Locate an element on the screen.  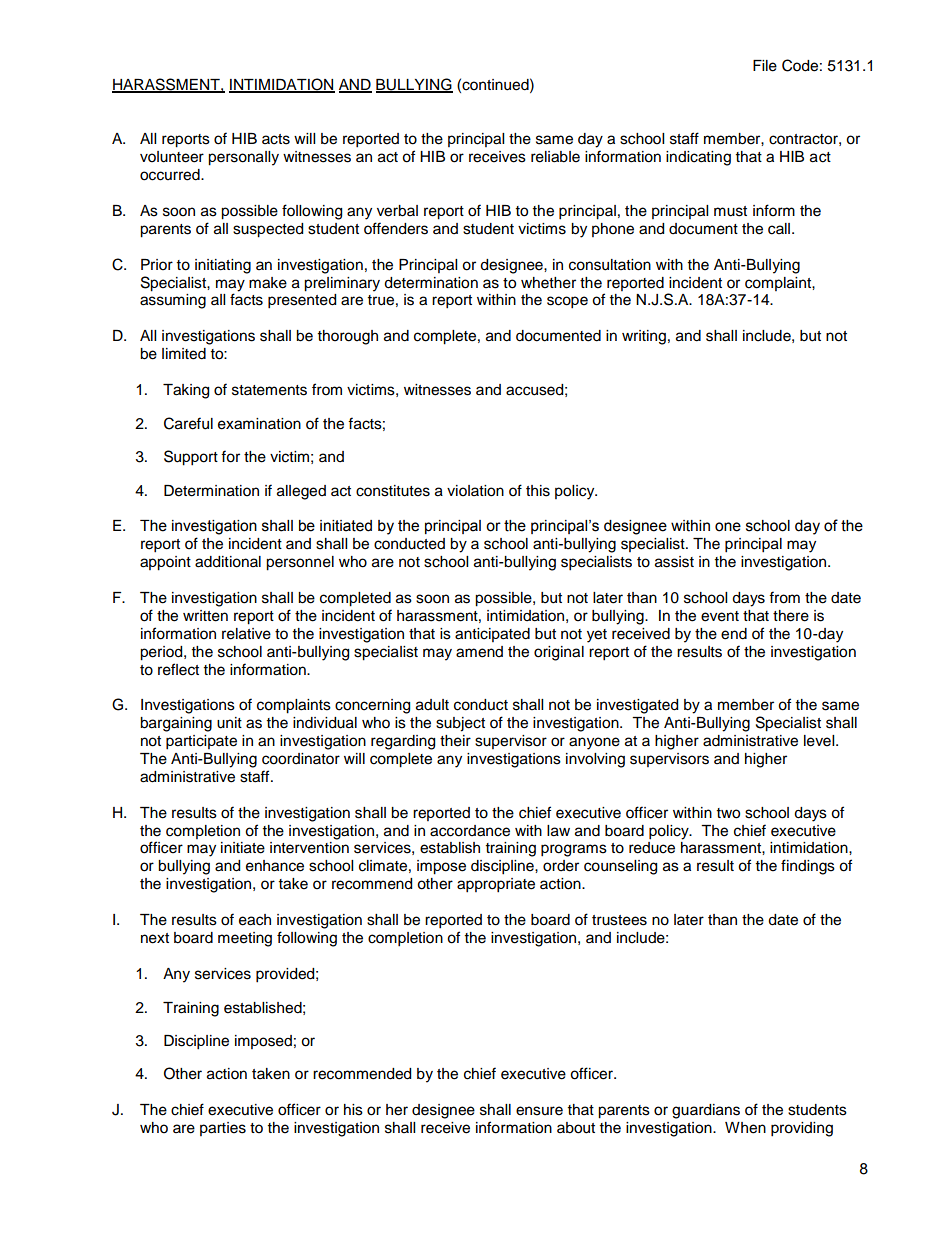
personally is located at coordinates (243, 158).
